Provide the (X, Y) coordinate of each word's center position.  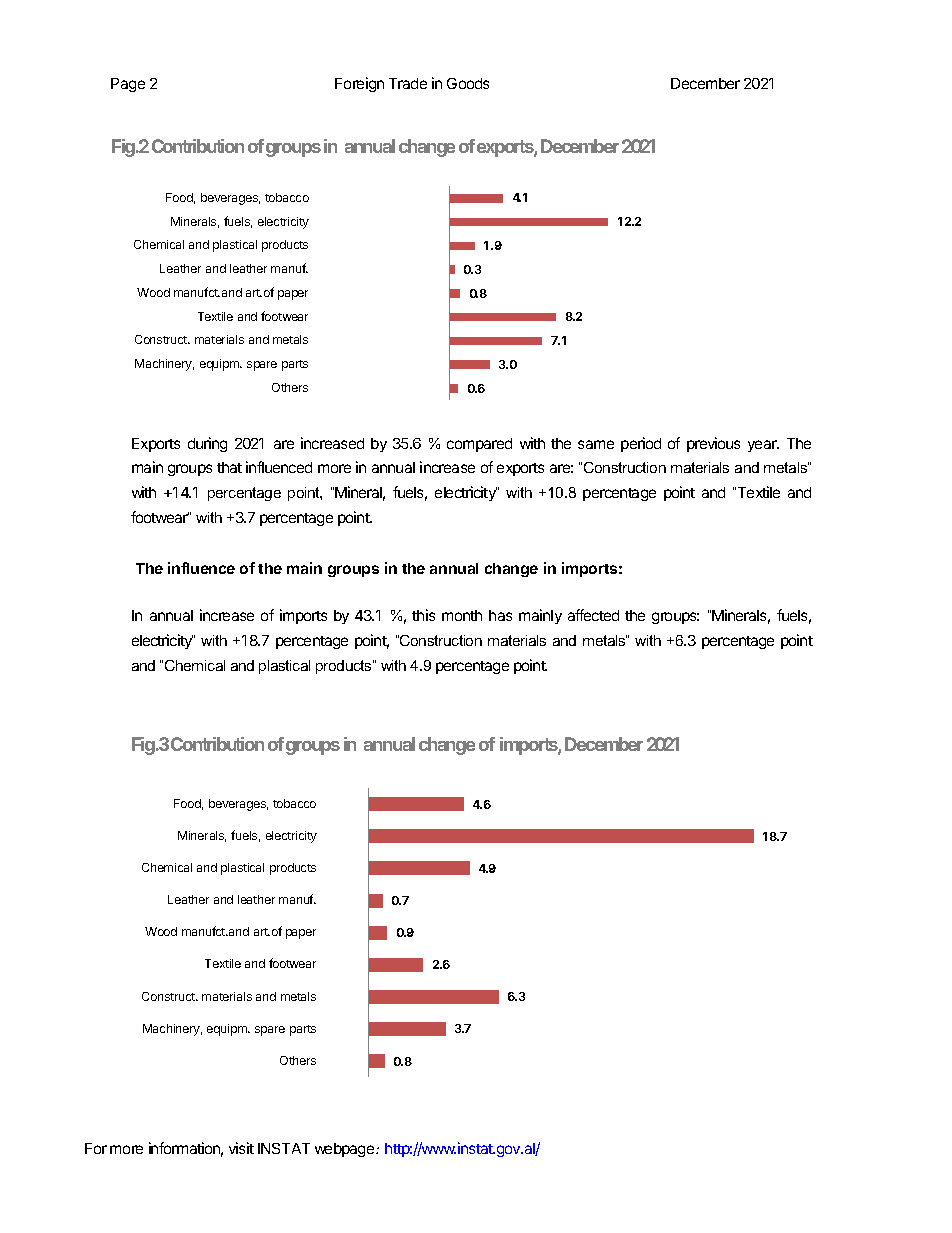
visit (241, 1148)
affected (593, 615)
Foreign (359, 84)
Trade (408, 83)
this (423, 615)
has (500, 615)
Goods (468, 83)
